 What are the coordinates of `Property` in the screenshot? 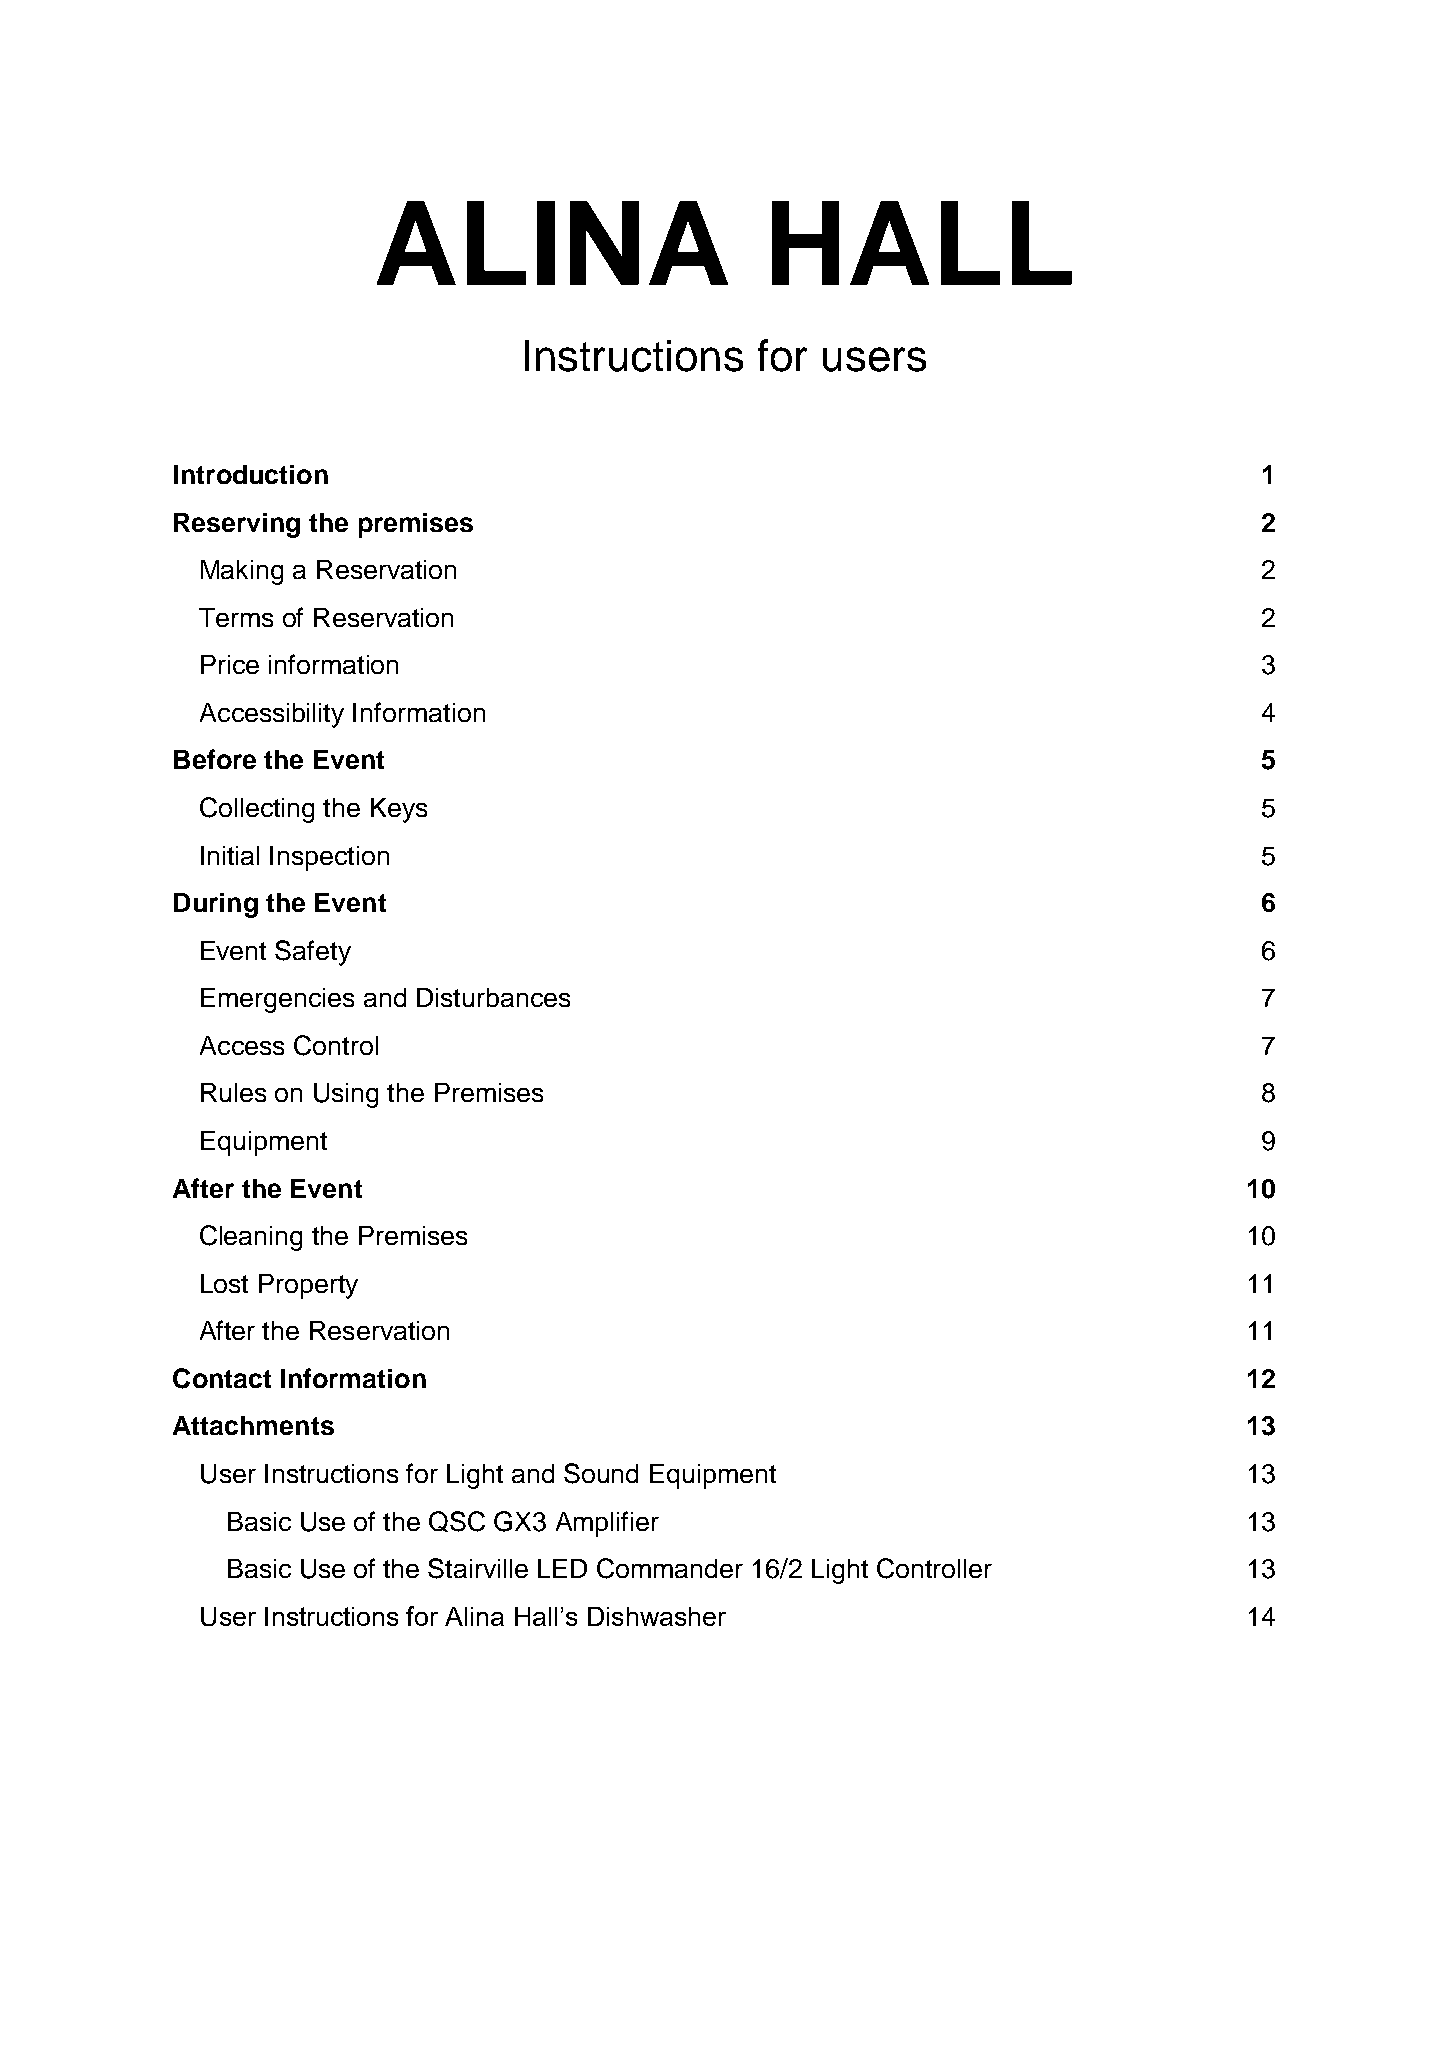 It's located at (308, 1286).
